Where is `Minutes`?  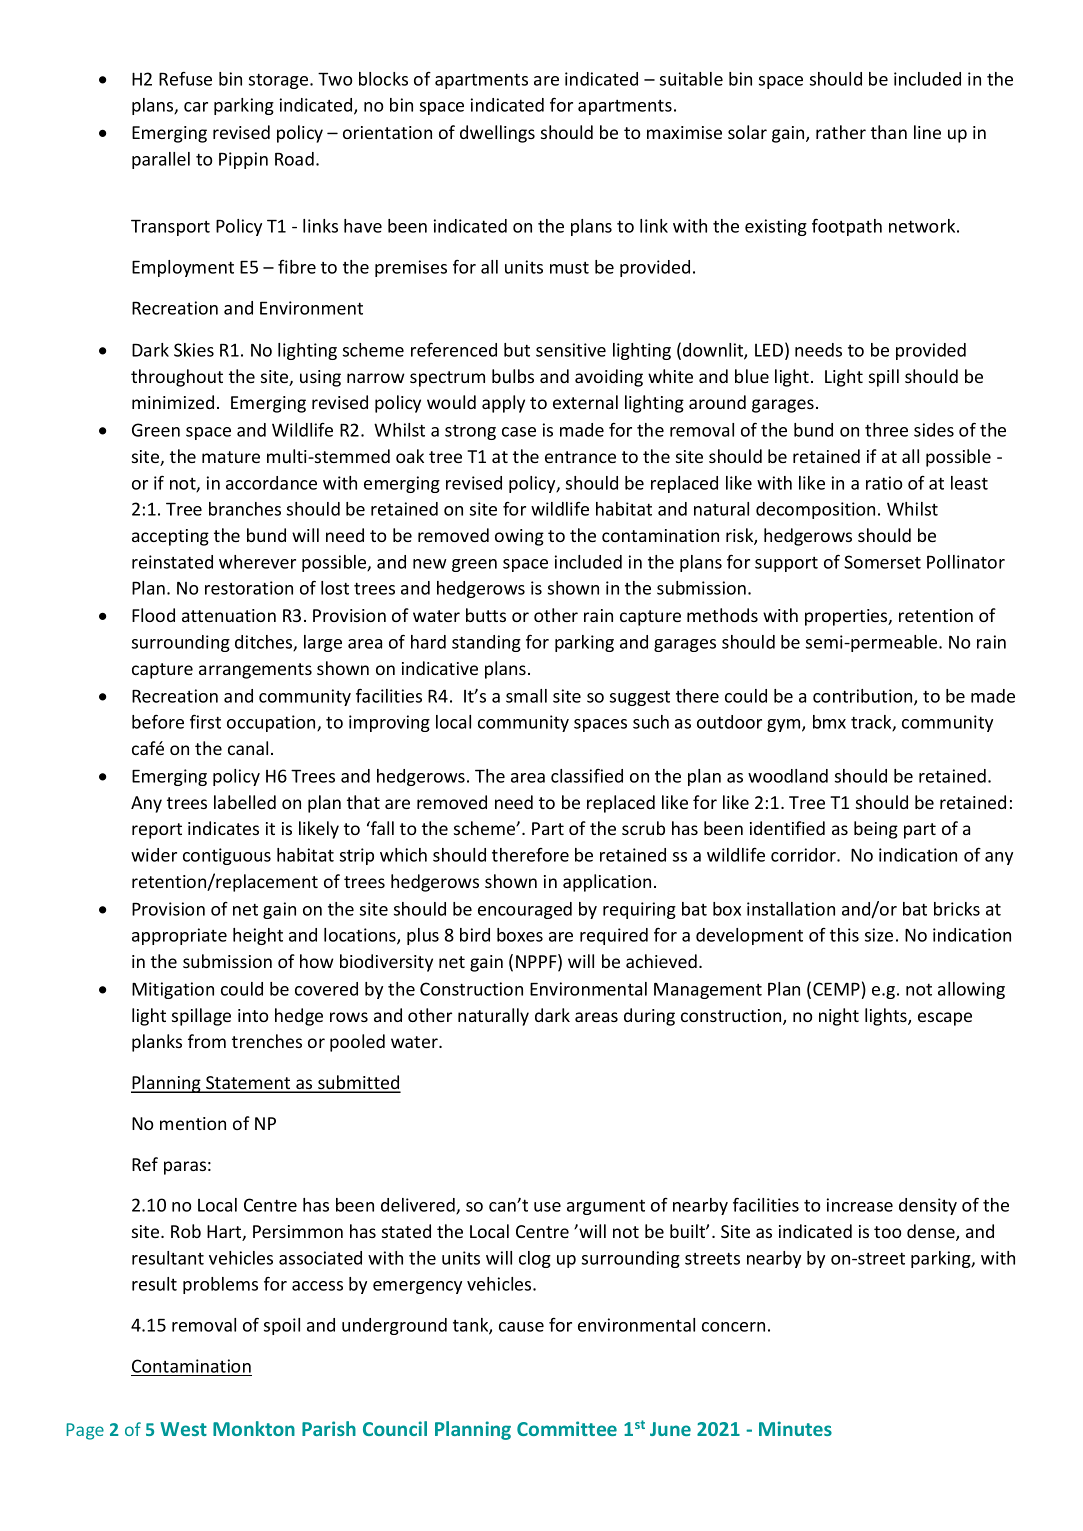 Minutes is located at coordinates (795, 1428).
